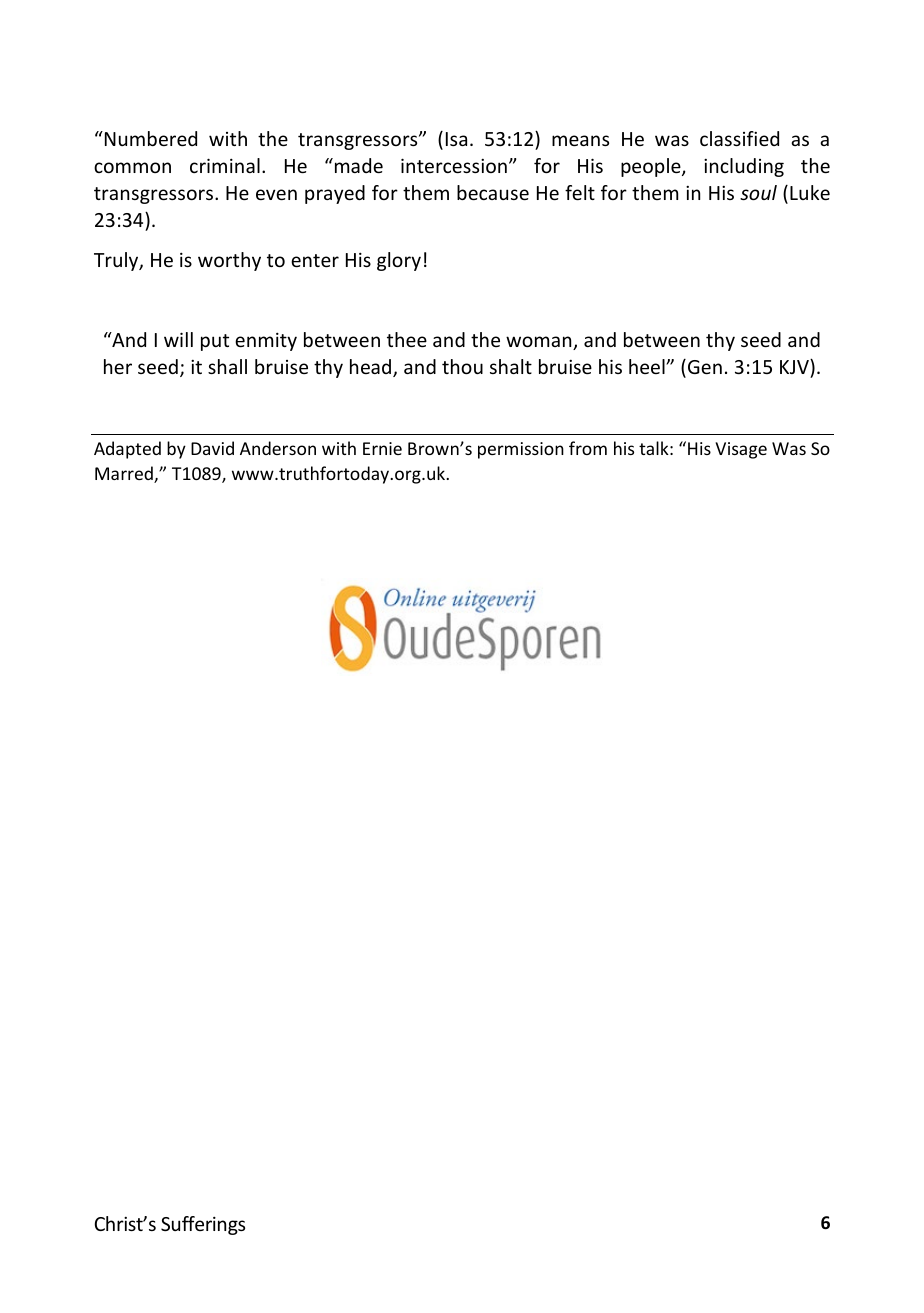 This screenshot has width=924, height=1313. What do you see at coordinates (521, 450) in the screenshot?
I see `permission` at bounding box center [521, 450].
